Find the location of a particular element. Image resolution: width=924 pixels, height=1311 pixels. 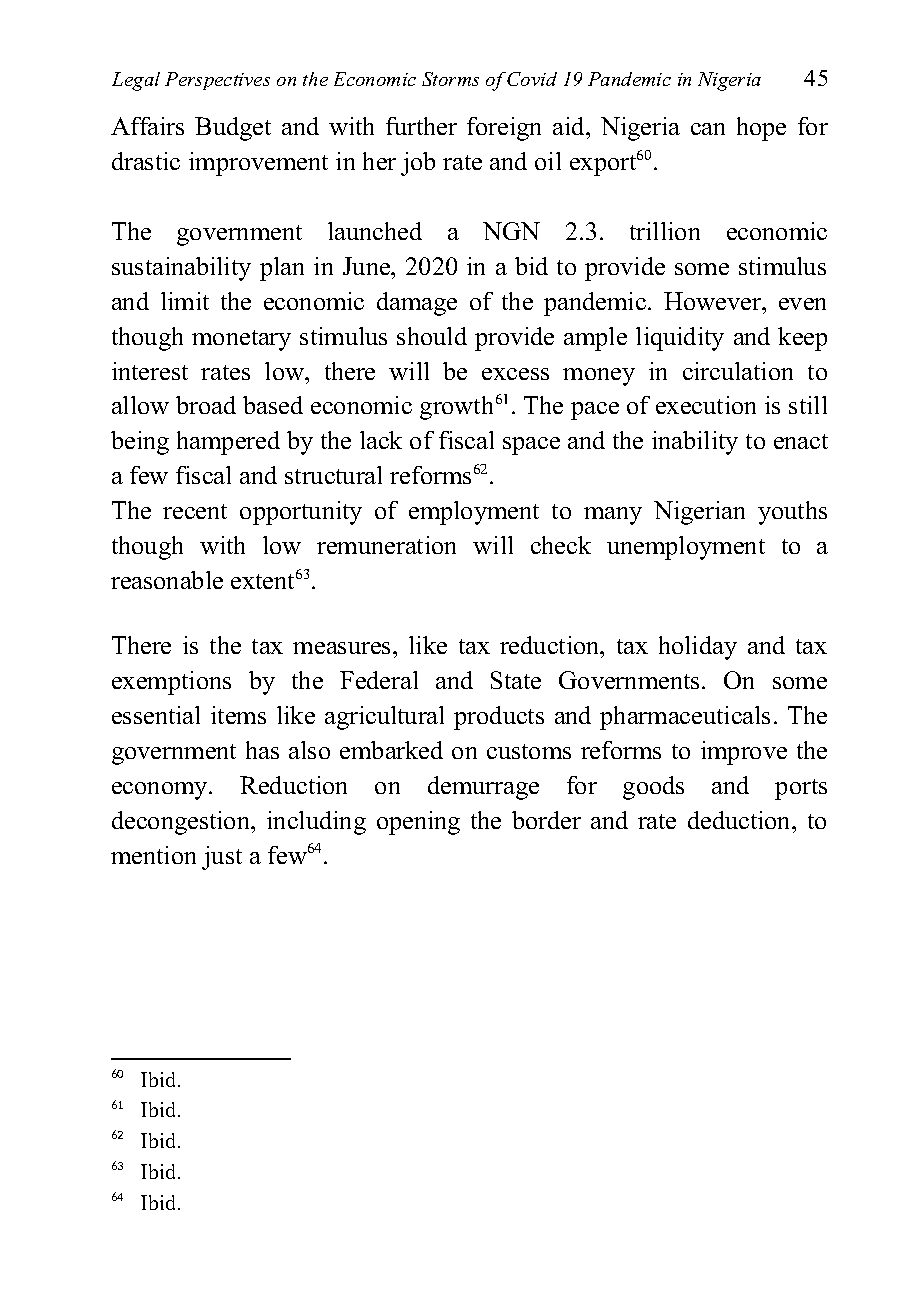

However is located at coordinates (714, 301).
